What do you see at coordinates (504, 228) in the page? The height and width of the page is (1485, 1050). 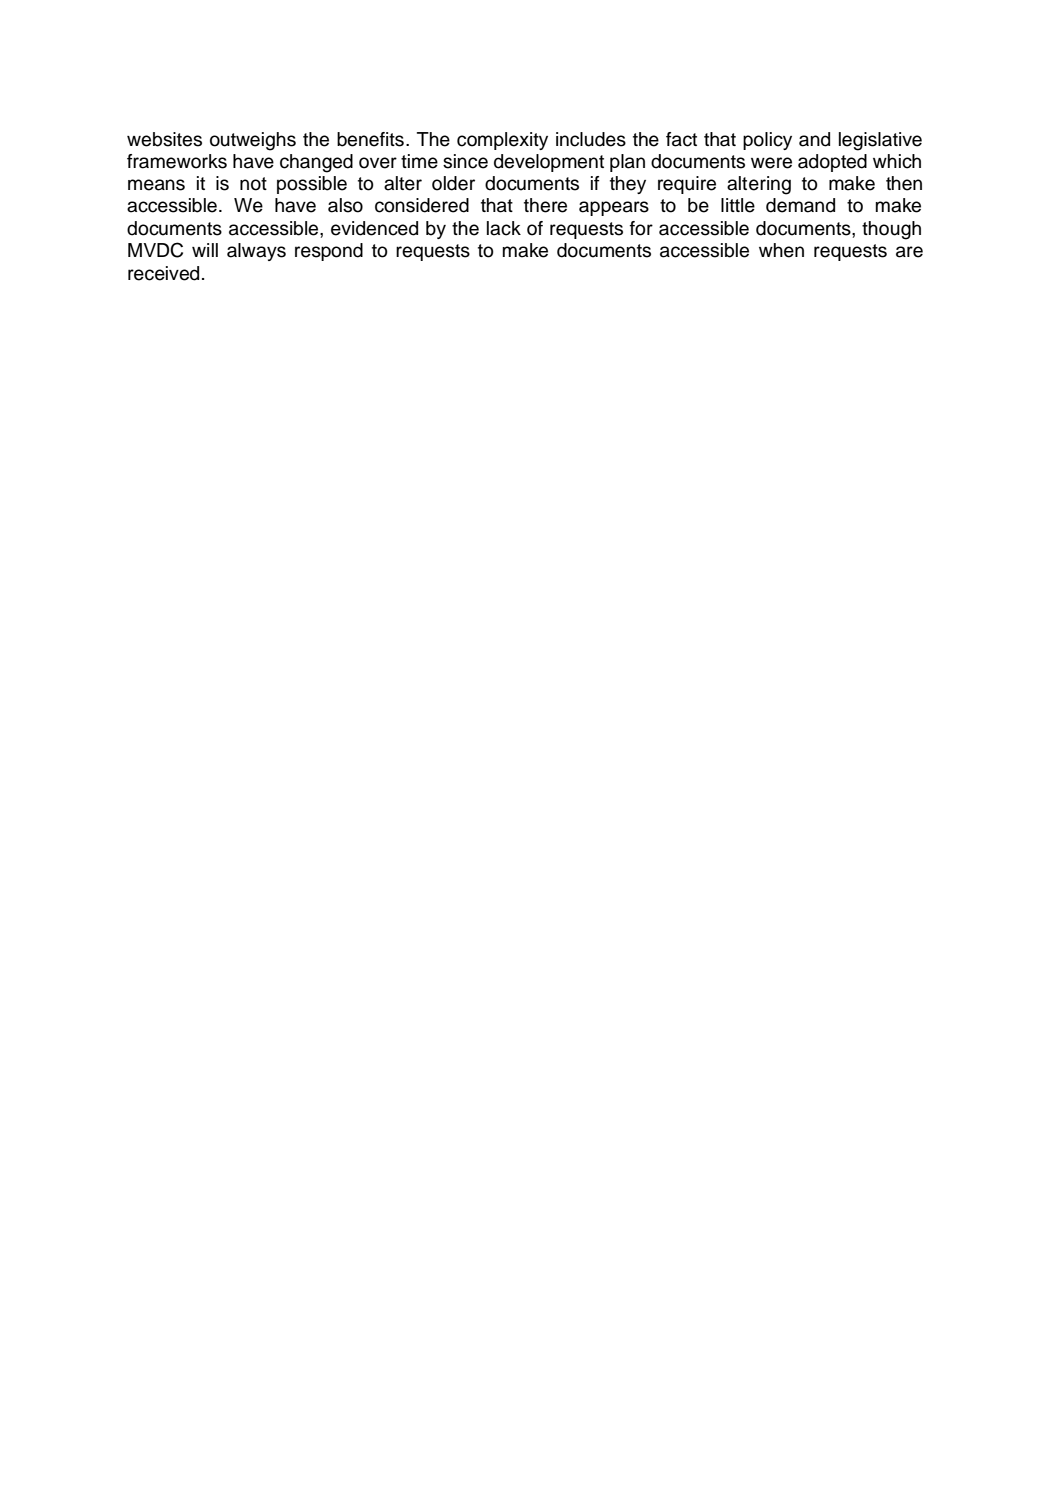 I see `lack` at bounding box center [504, 228].
